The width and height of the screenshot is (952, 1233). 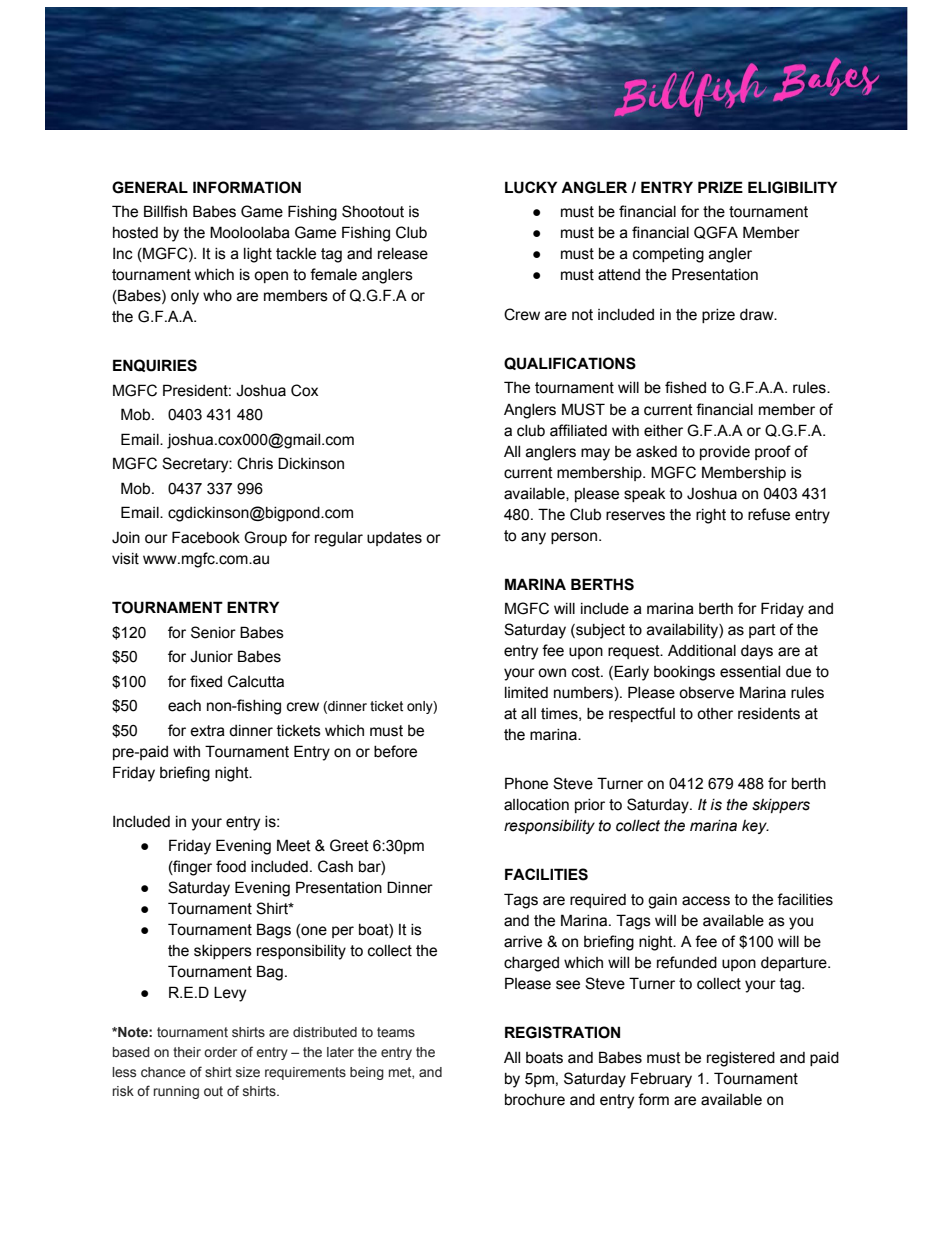 I want to click on Senior, so click(x=213, y=632).
